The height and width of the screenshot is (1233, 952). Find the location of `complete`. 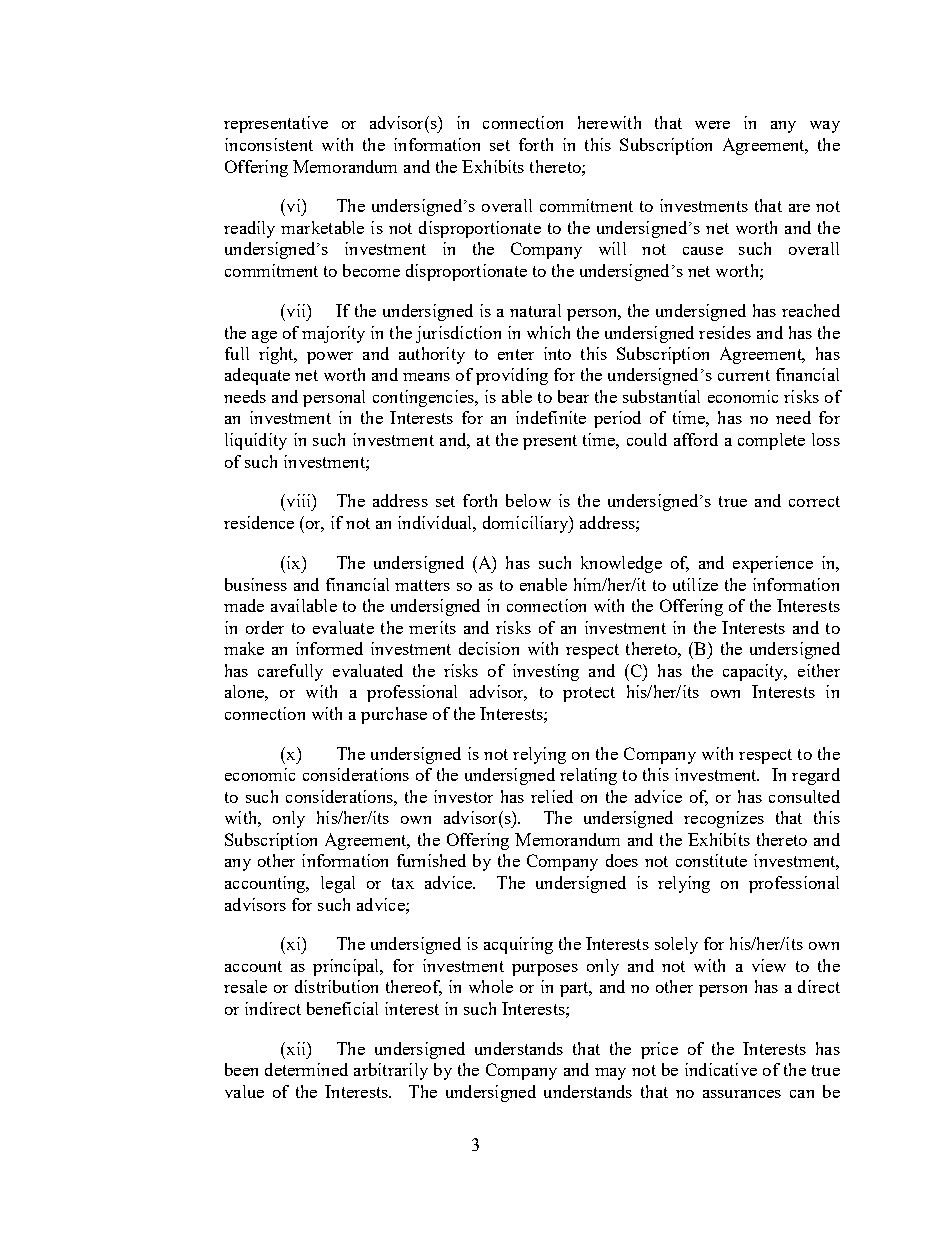

complete is located at coordinates (771, 441).
